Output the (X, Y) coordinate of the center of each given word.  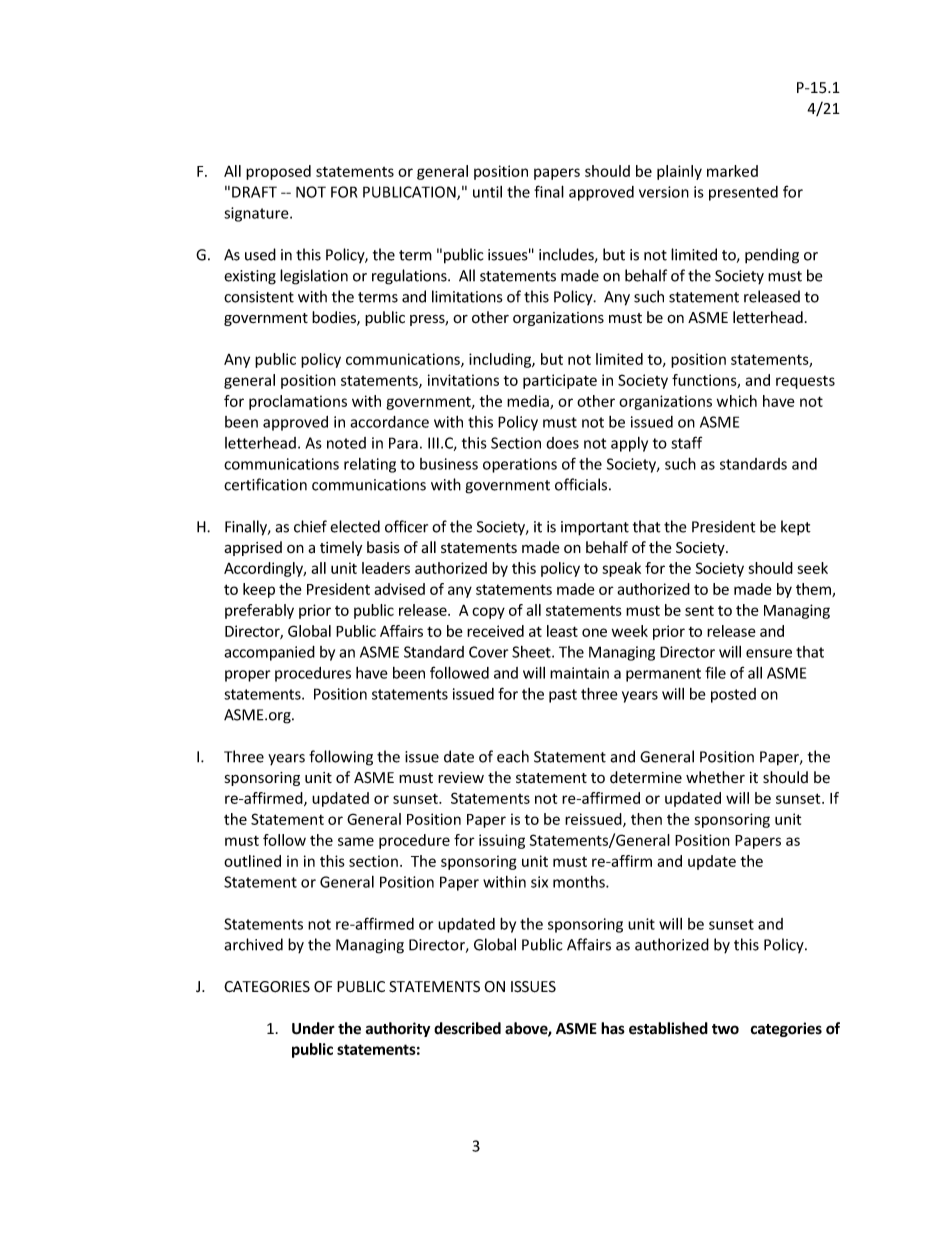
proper (247, 676)
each (513, 756)
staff (686, 442)
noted (346, 443)
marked (732, 171)
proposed (278, 172)
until (487, 192)
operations (520, 465)
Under (313, 1028)
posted (733, 695)
